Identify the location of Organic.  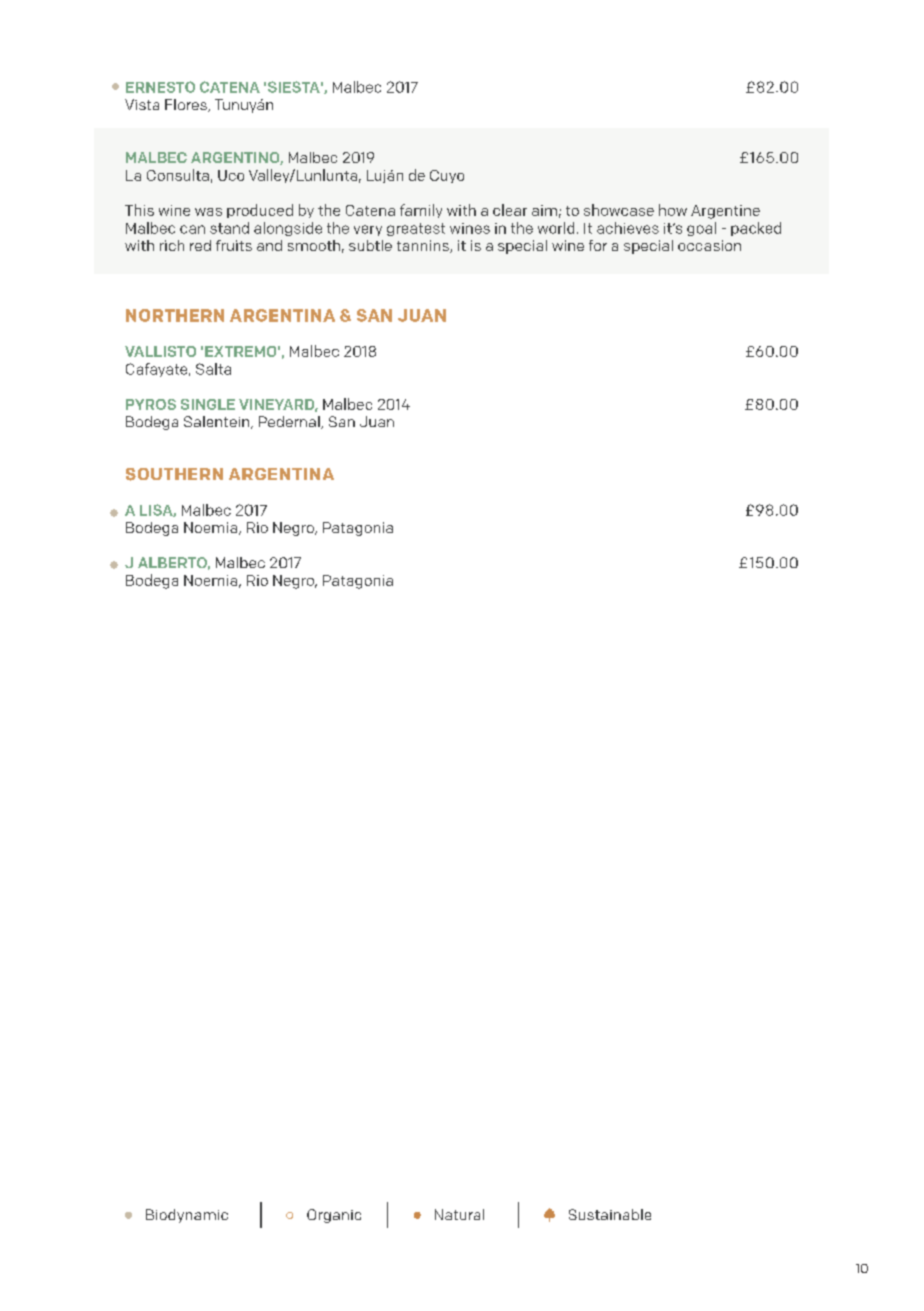
(334, 1216).
